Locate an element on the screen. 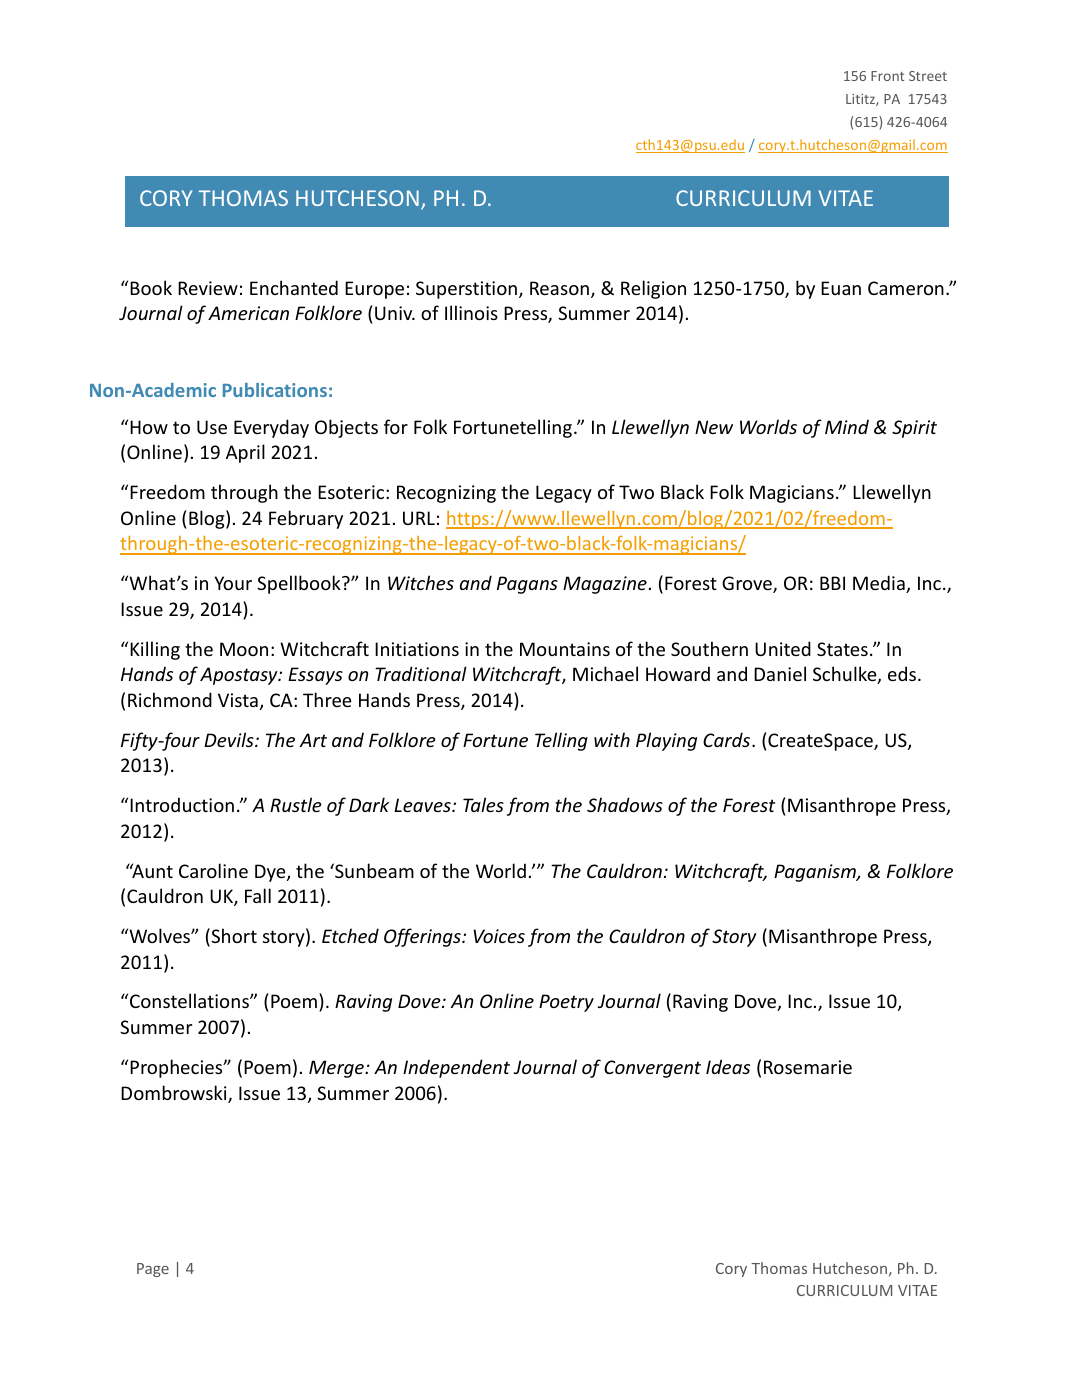 Image resolution: width=1074 pixels, height=1389 pixels. States is located at coordinates (842, 649).
